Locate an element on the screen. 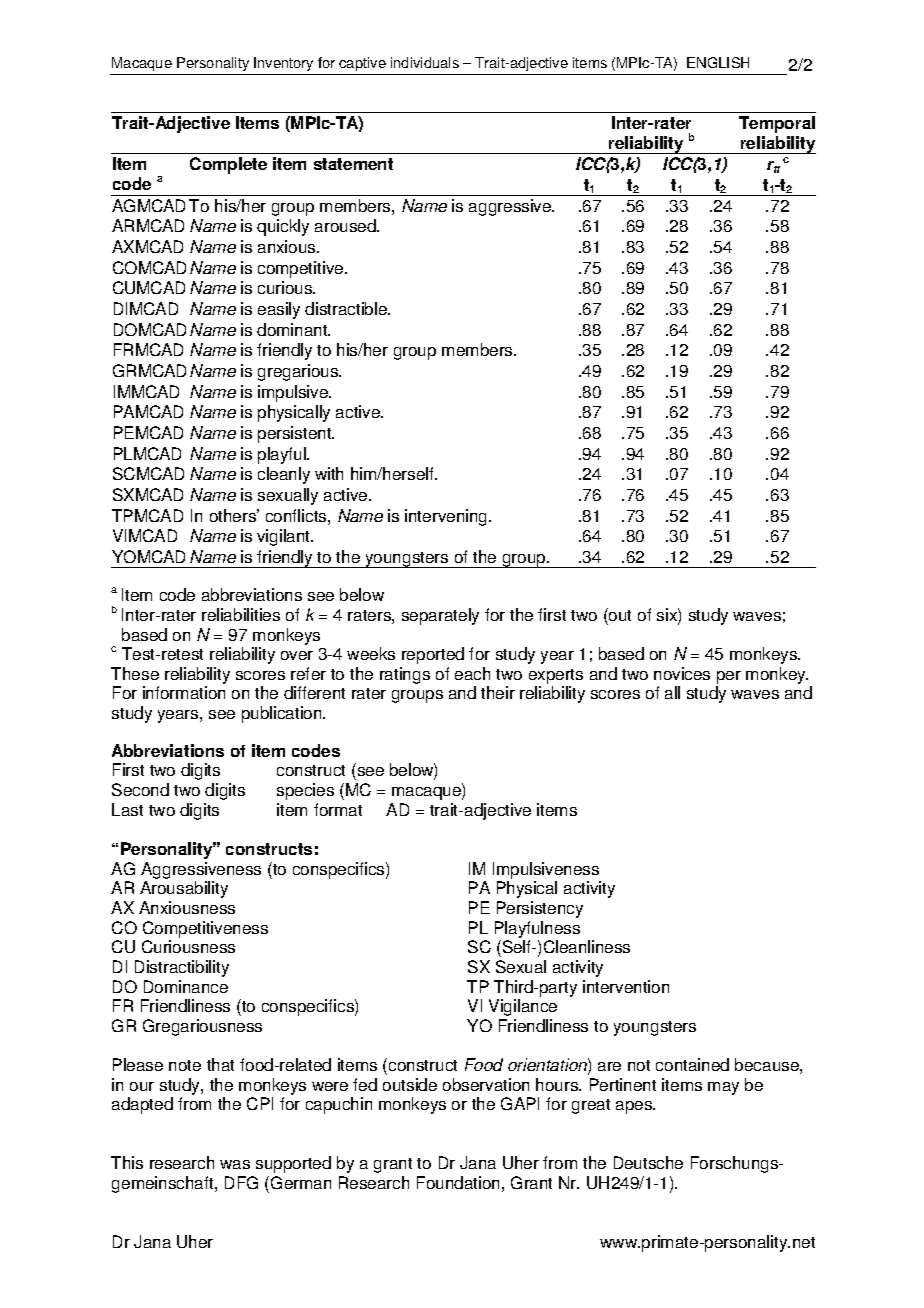  separately is located at coordinates (440, 616).
